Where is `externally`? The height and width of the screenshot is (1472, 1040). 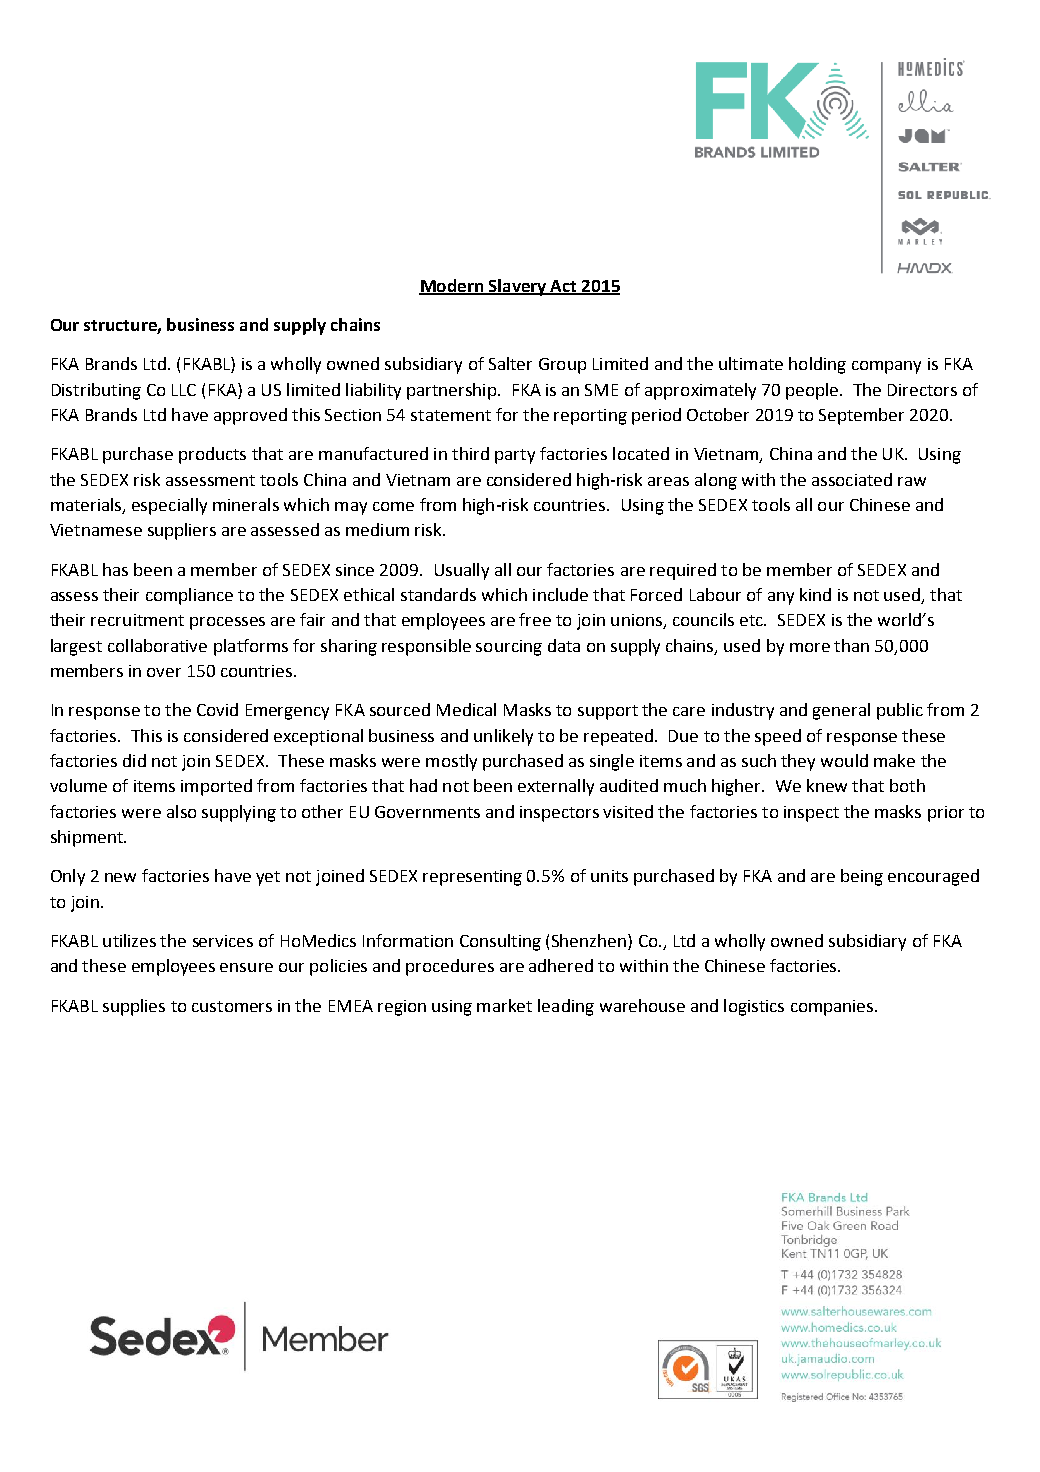 externally is located at coordinates (556, 787).
